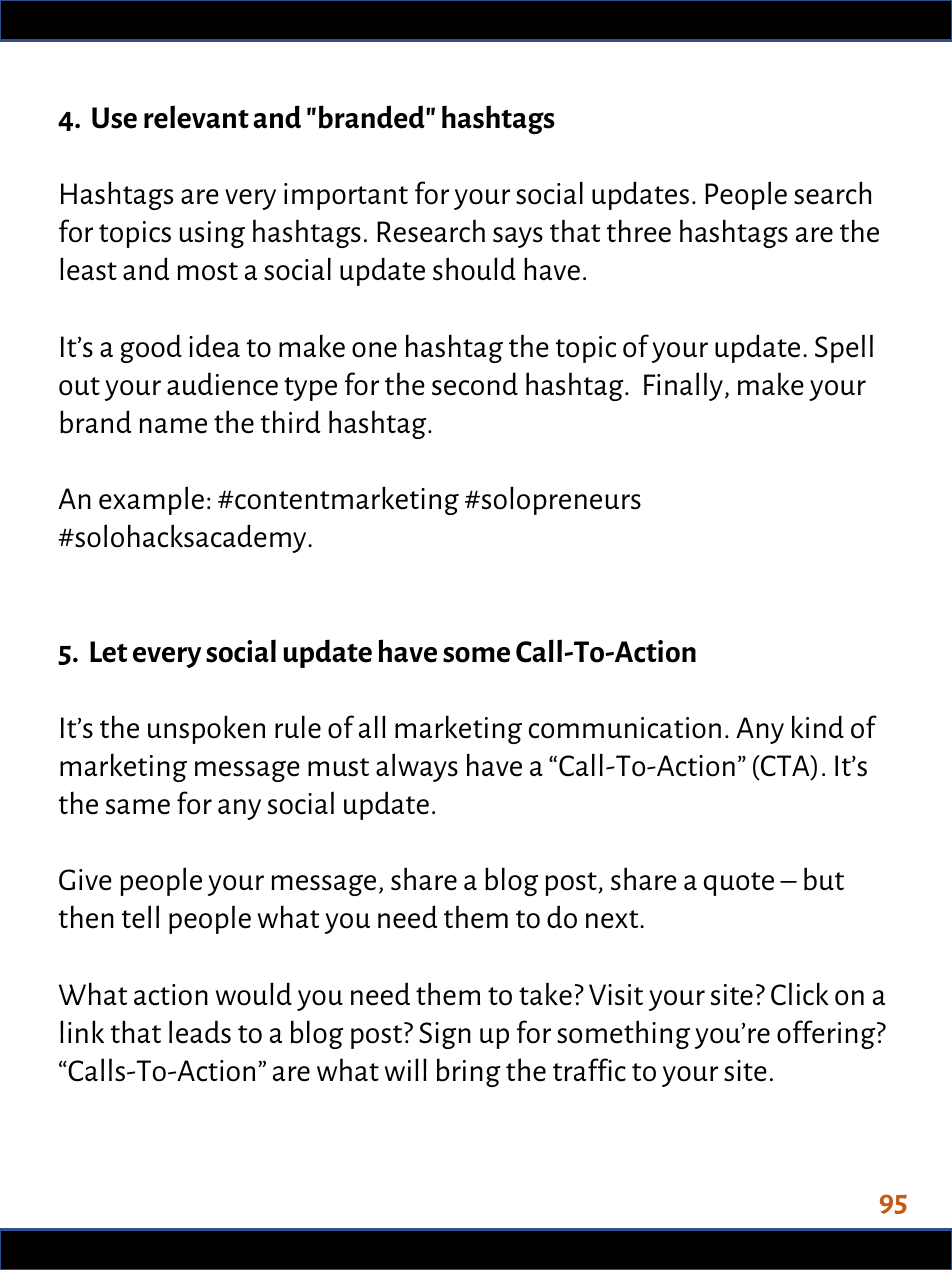 The width and height of the page is (952, 1270). I want to click on leads, so click(200, 1032).
